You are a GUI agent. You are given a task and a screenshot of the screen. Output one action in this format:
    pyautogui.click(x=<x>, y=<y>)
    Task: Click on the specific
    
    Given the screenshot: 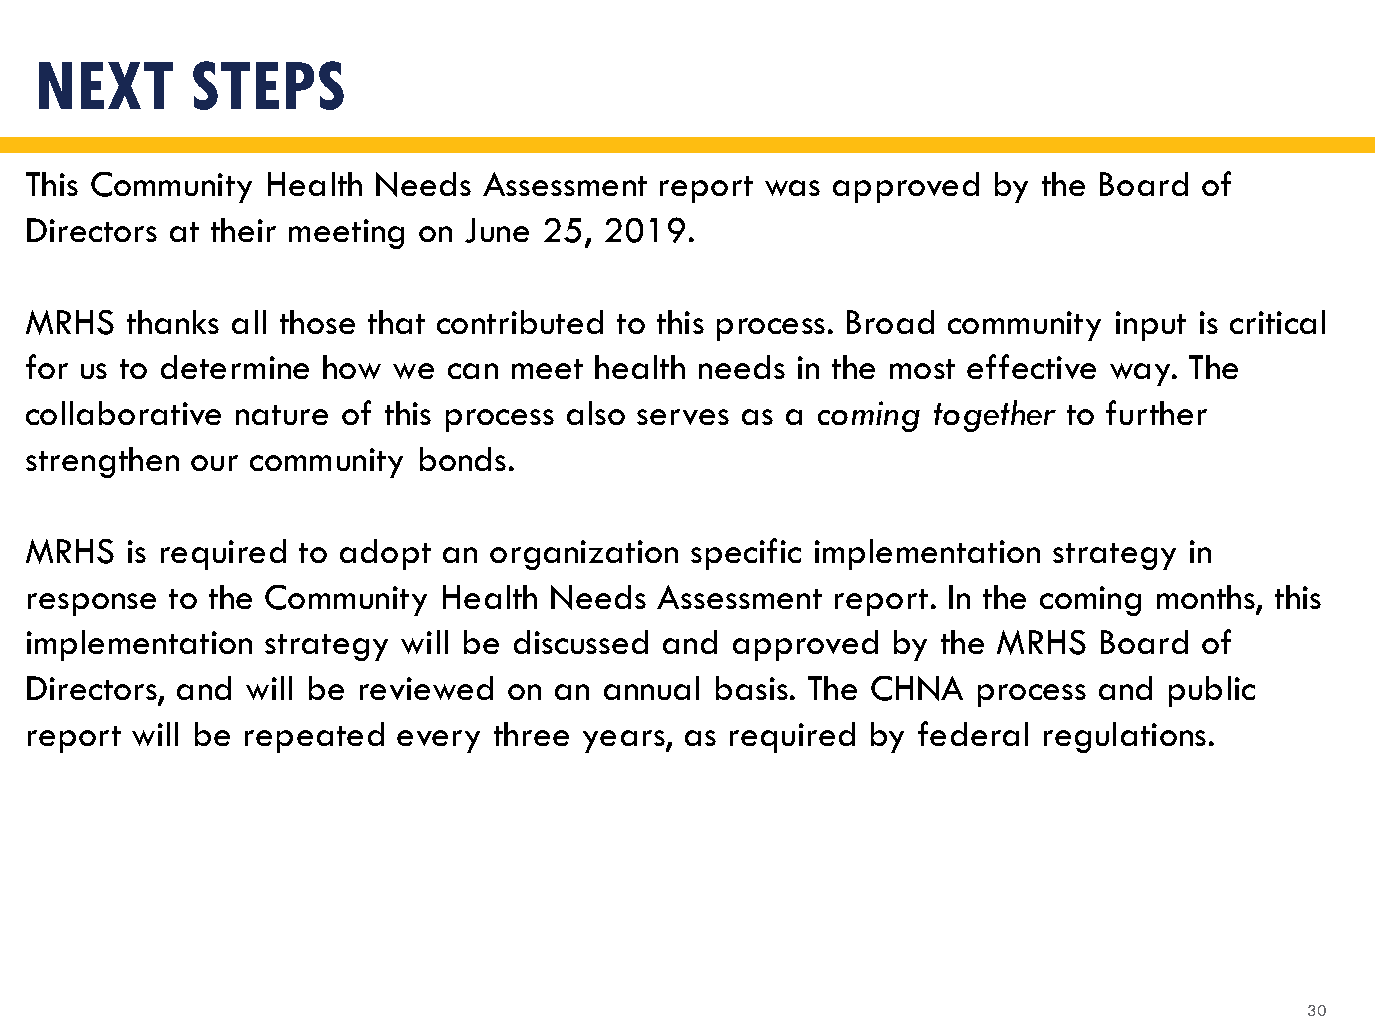 What is the action you would take?
    pyautogui.click(x=746, y=554)
